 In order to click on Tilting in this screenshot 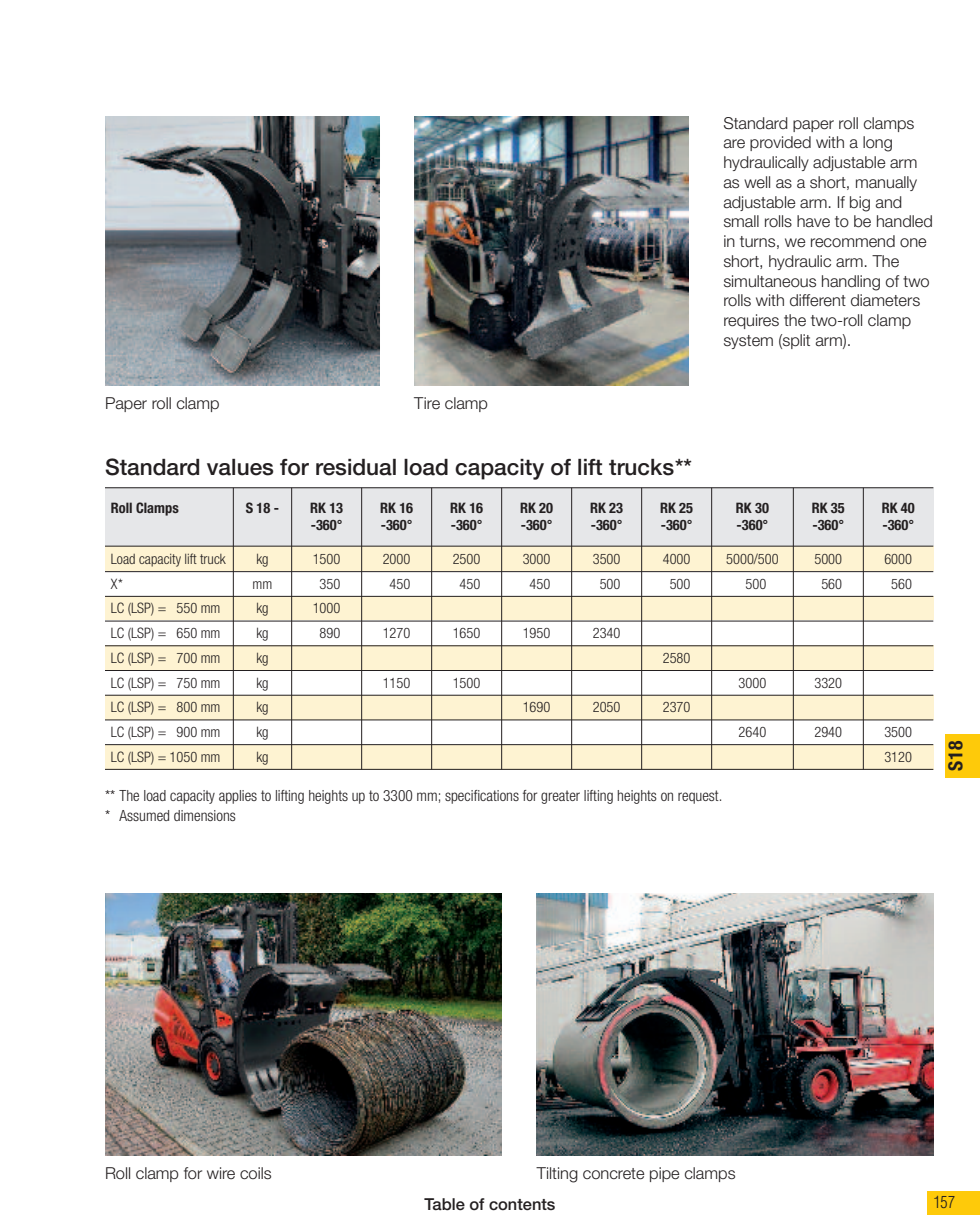, I will do `click(557, 1175)`.
